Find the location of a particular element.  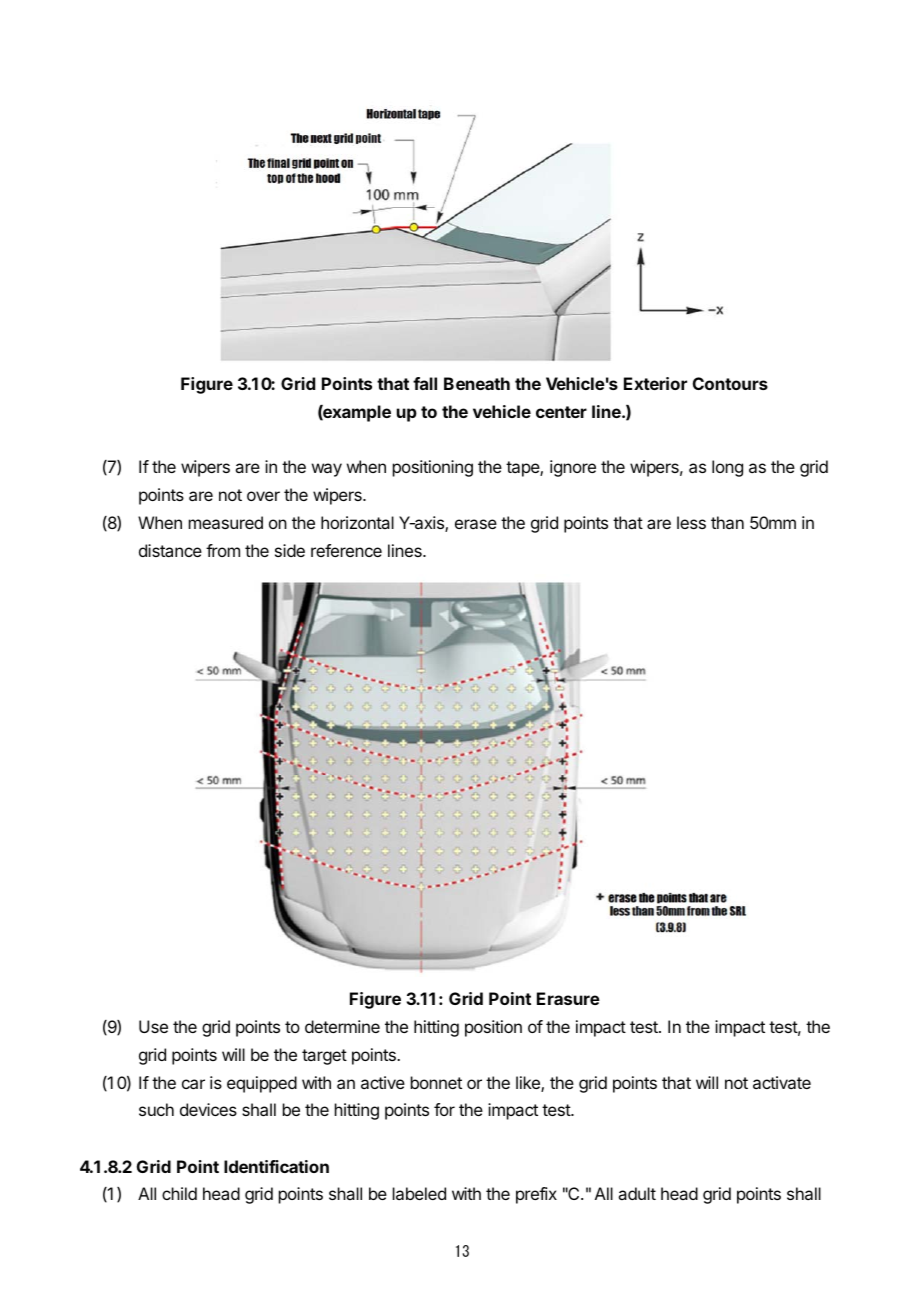

Identification is located at coordinates (276, 1166).
